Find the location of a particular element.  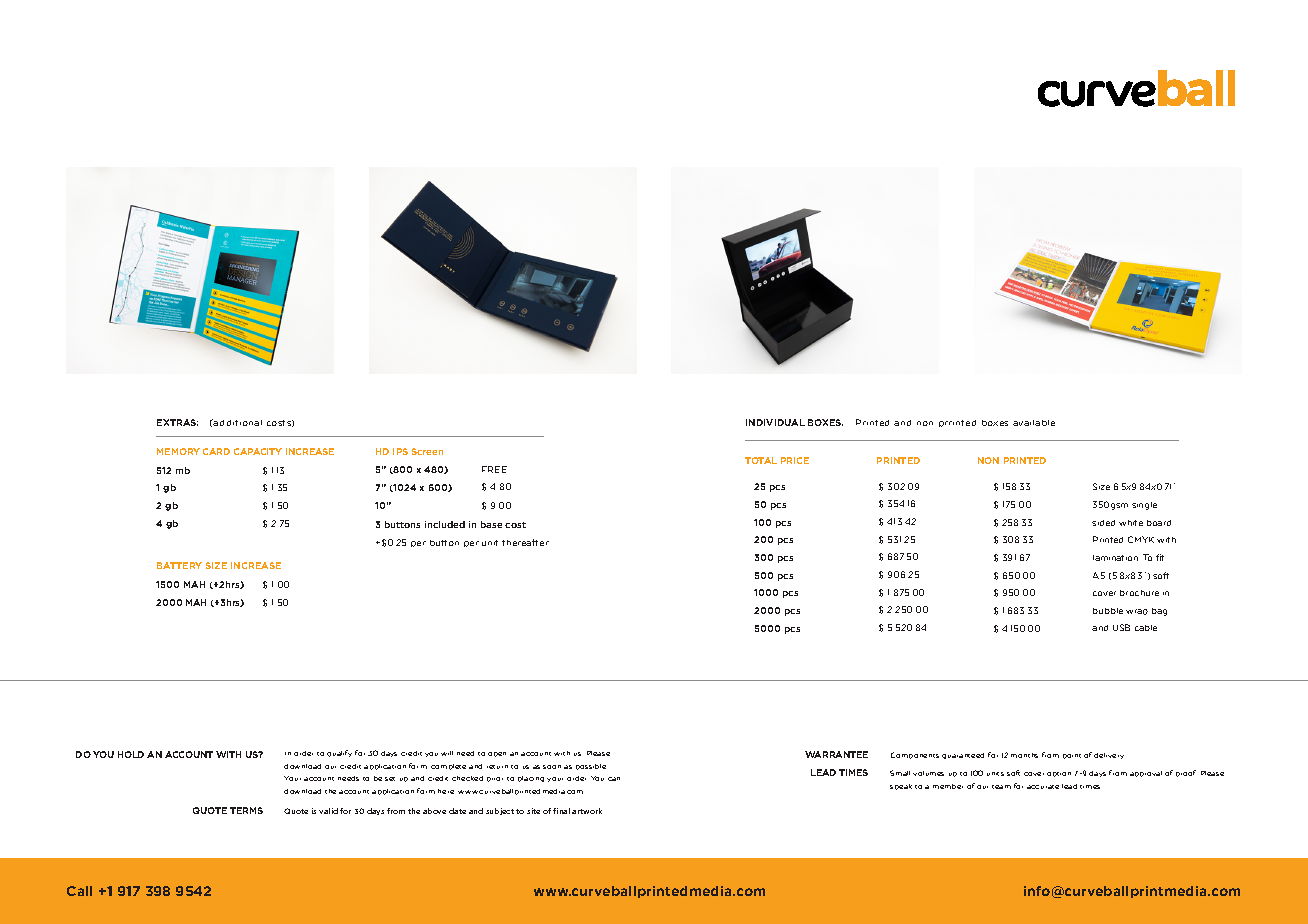

available is located at coordinates (1034, 423).
